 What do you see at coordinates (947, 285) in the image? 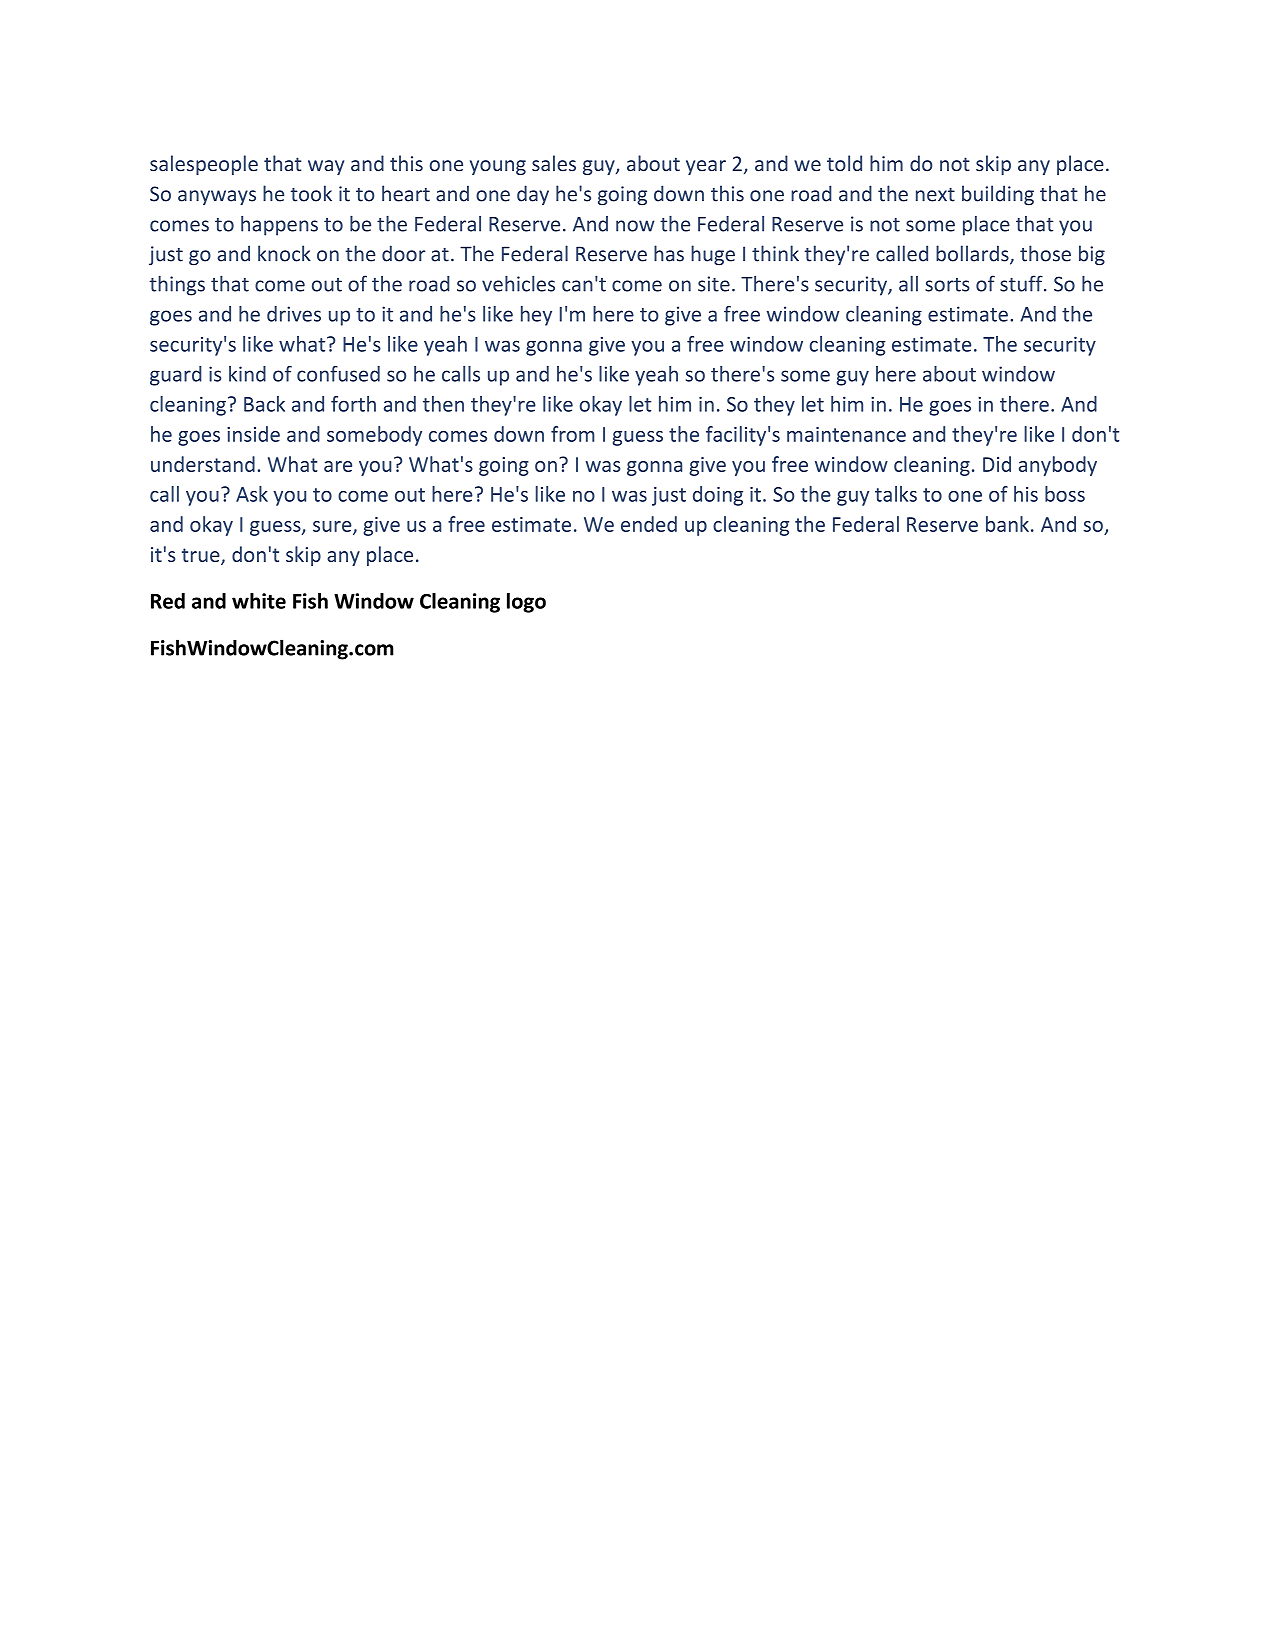
I see `sorts` at bounding box center [947, 285].
